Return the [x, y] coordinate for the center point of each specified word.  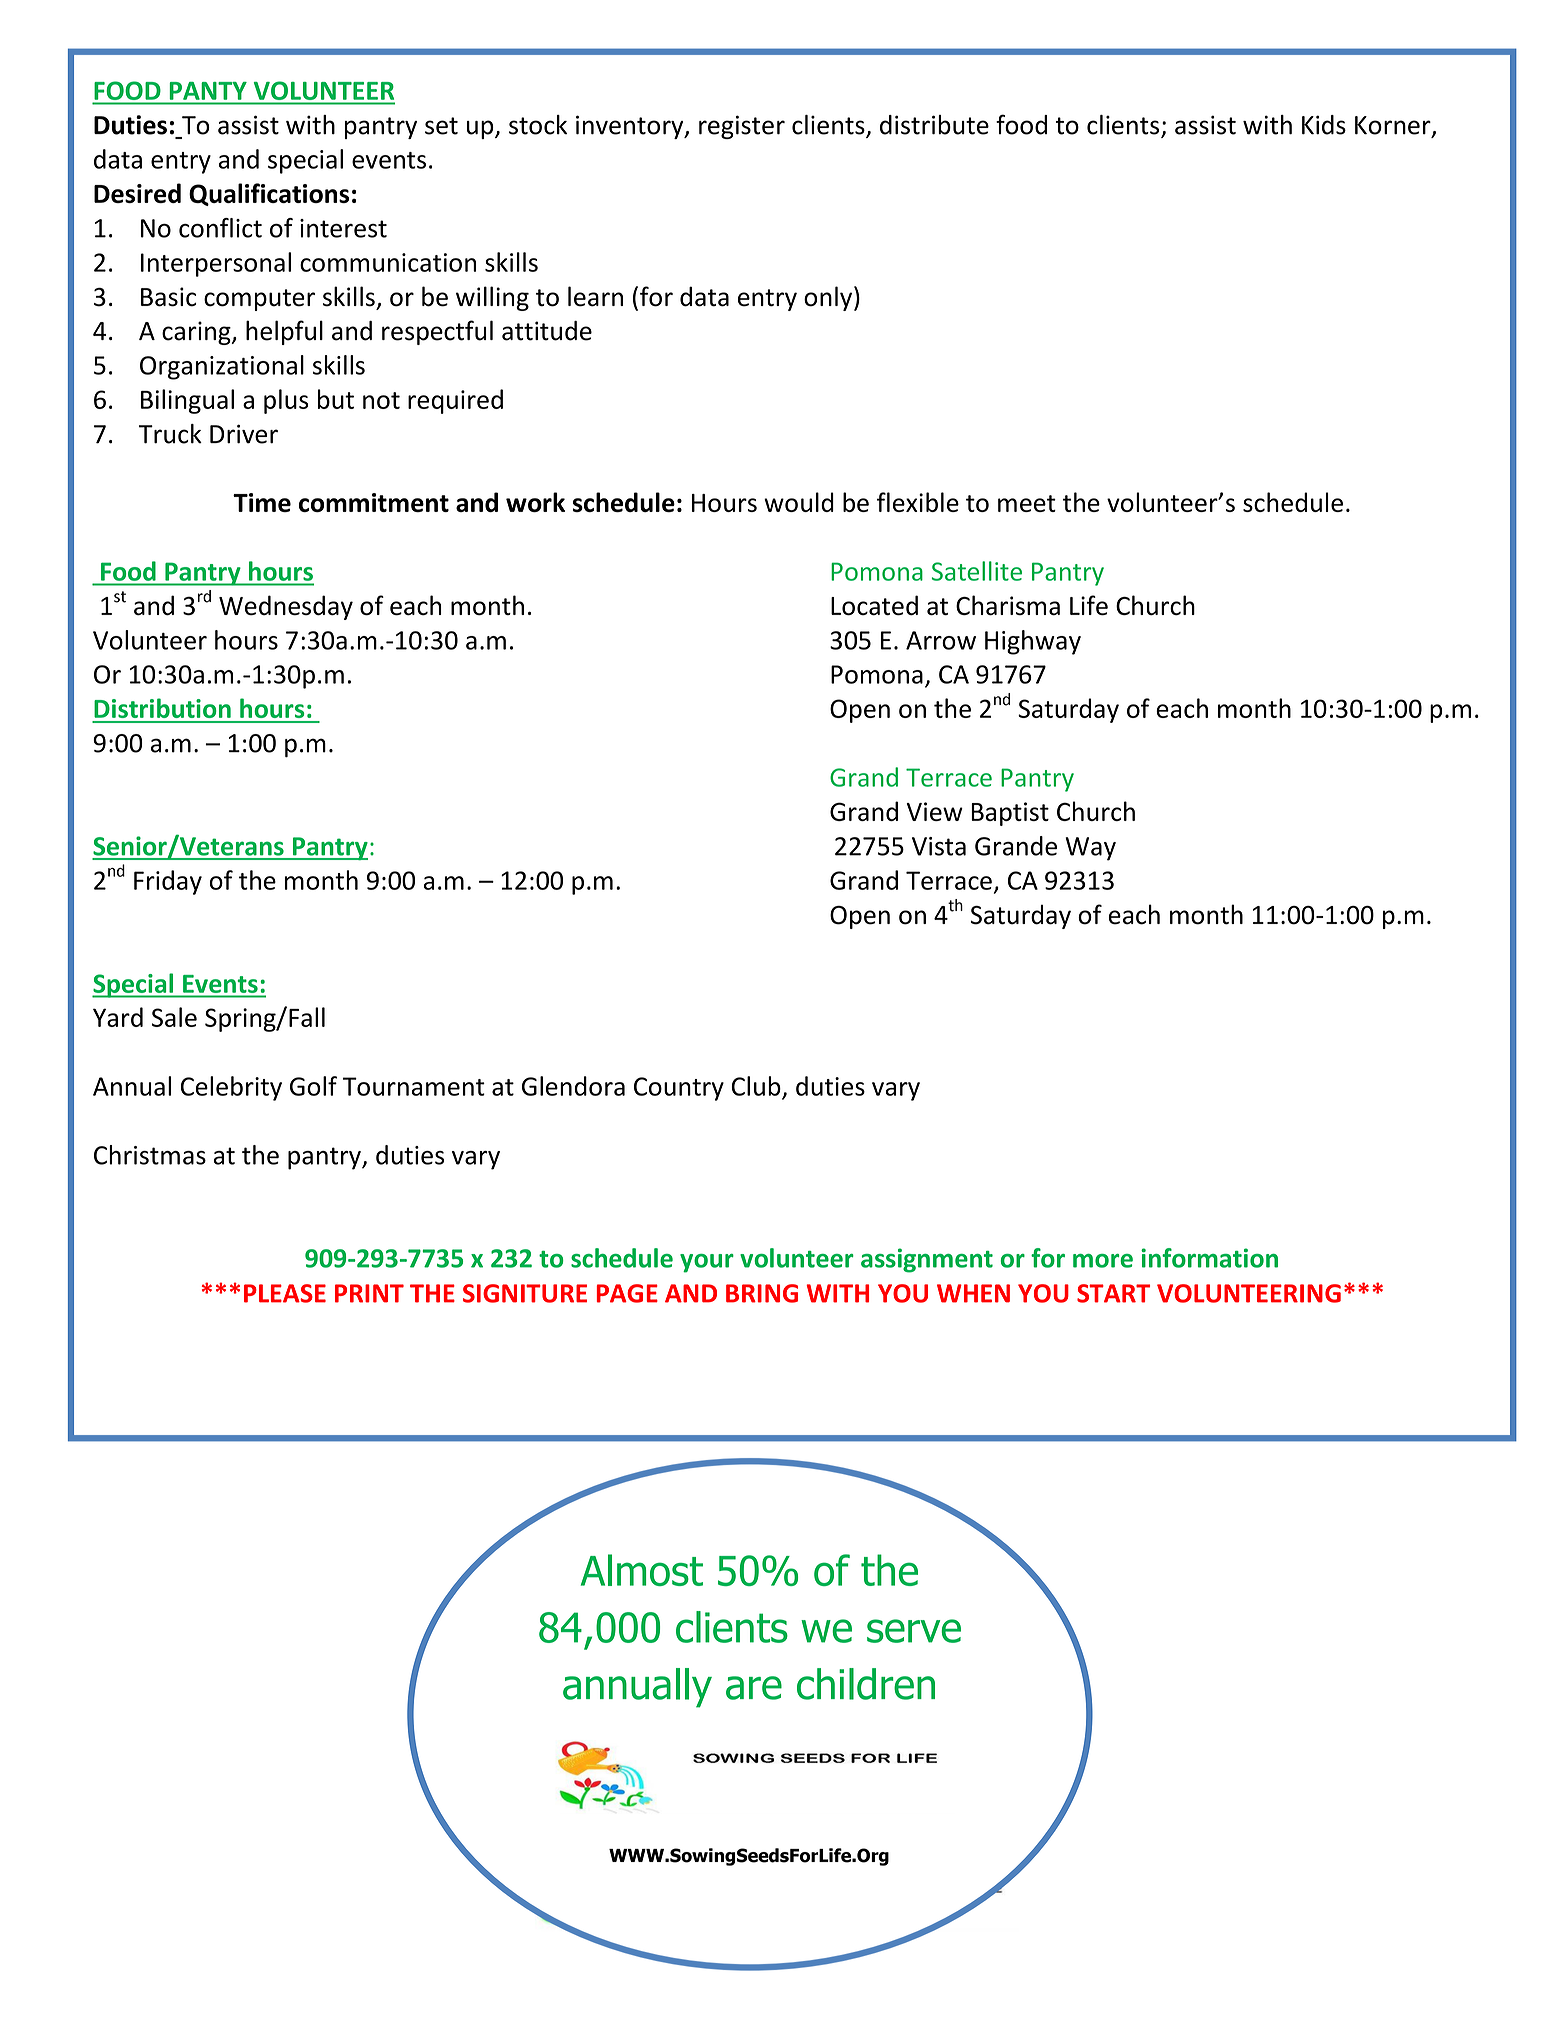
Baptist [1010, 814]
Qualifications [269, 194]
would [799, 502]
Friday [168, 882]
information [1209, 1258]
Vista [939, 846]
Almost [642, 1570]
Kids [1324, 125]
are [754, 1688]
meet [1027, 503]
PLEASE [285, 1293]
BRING [762, 1293]
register [742, 127]
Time [262, 502]
